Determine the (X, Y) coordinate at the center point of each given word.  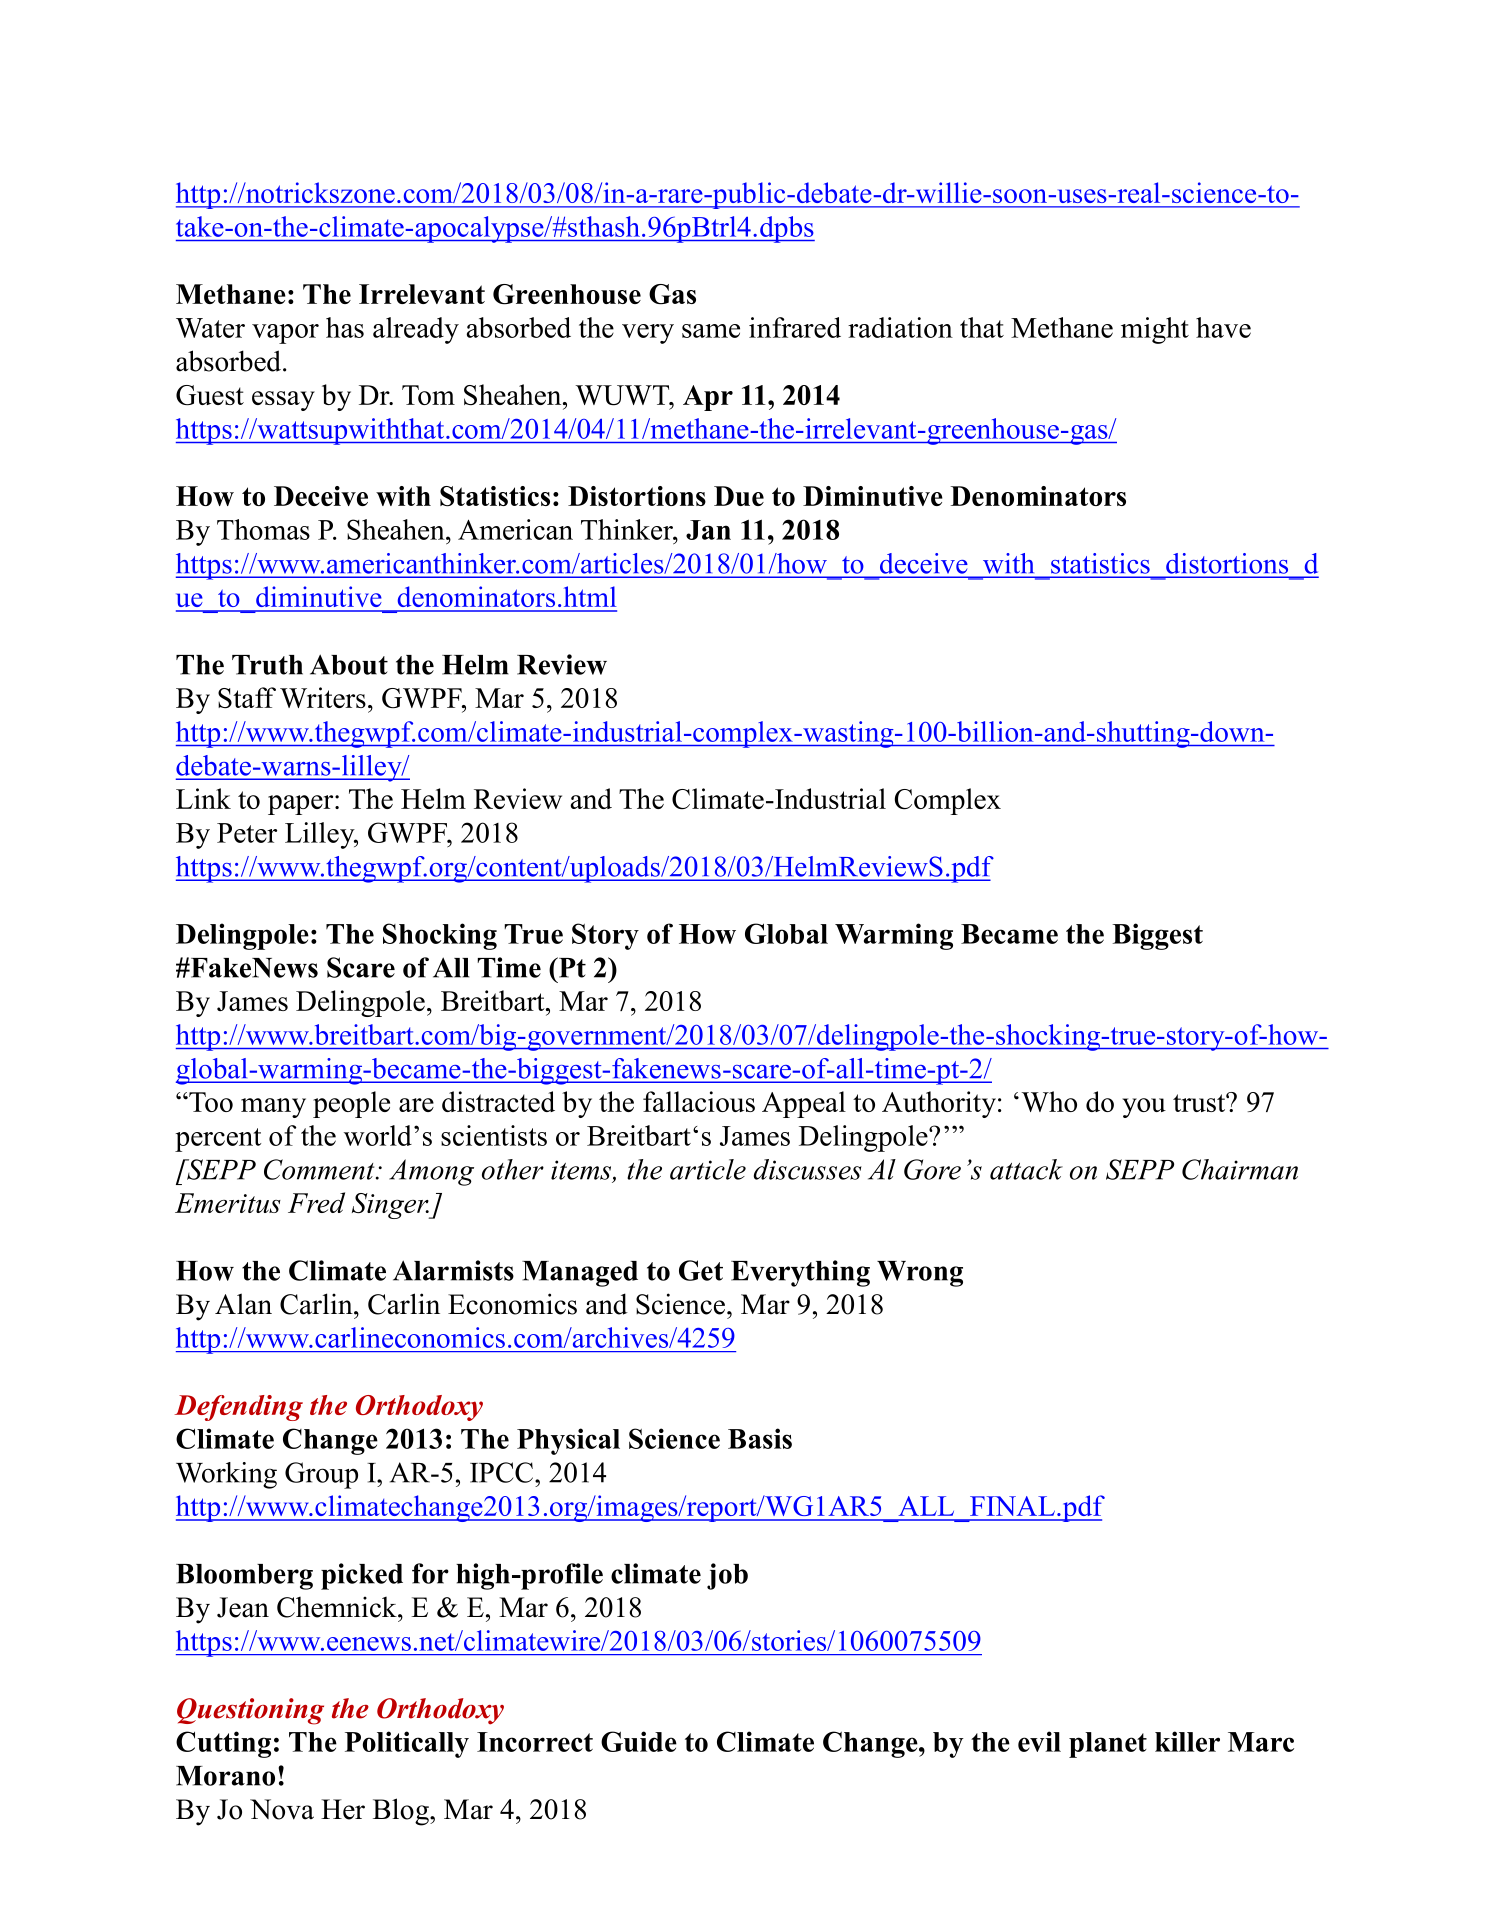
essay (283, 401)
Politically (407, 1744)
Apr (708, 398)
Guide (639, 1741)
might (1155, 330)
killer (1187, 1741)
